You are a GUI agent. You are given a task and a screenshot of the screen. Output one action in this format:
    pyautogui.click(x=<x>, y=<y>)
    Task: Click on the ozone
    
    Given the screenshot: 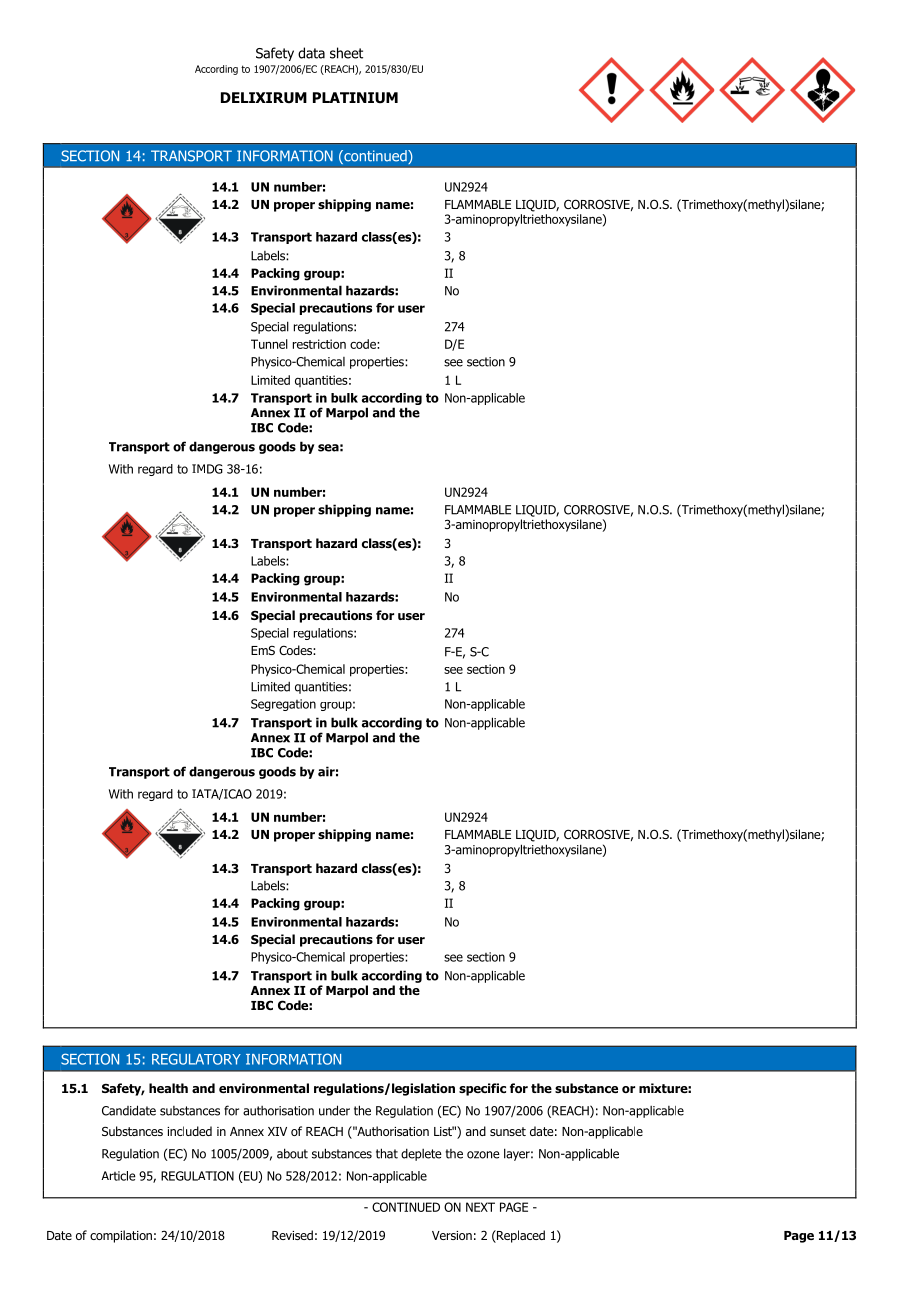 What is the action you would take?
    pyautogui.click(x=483, y=1155)
